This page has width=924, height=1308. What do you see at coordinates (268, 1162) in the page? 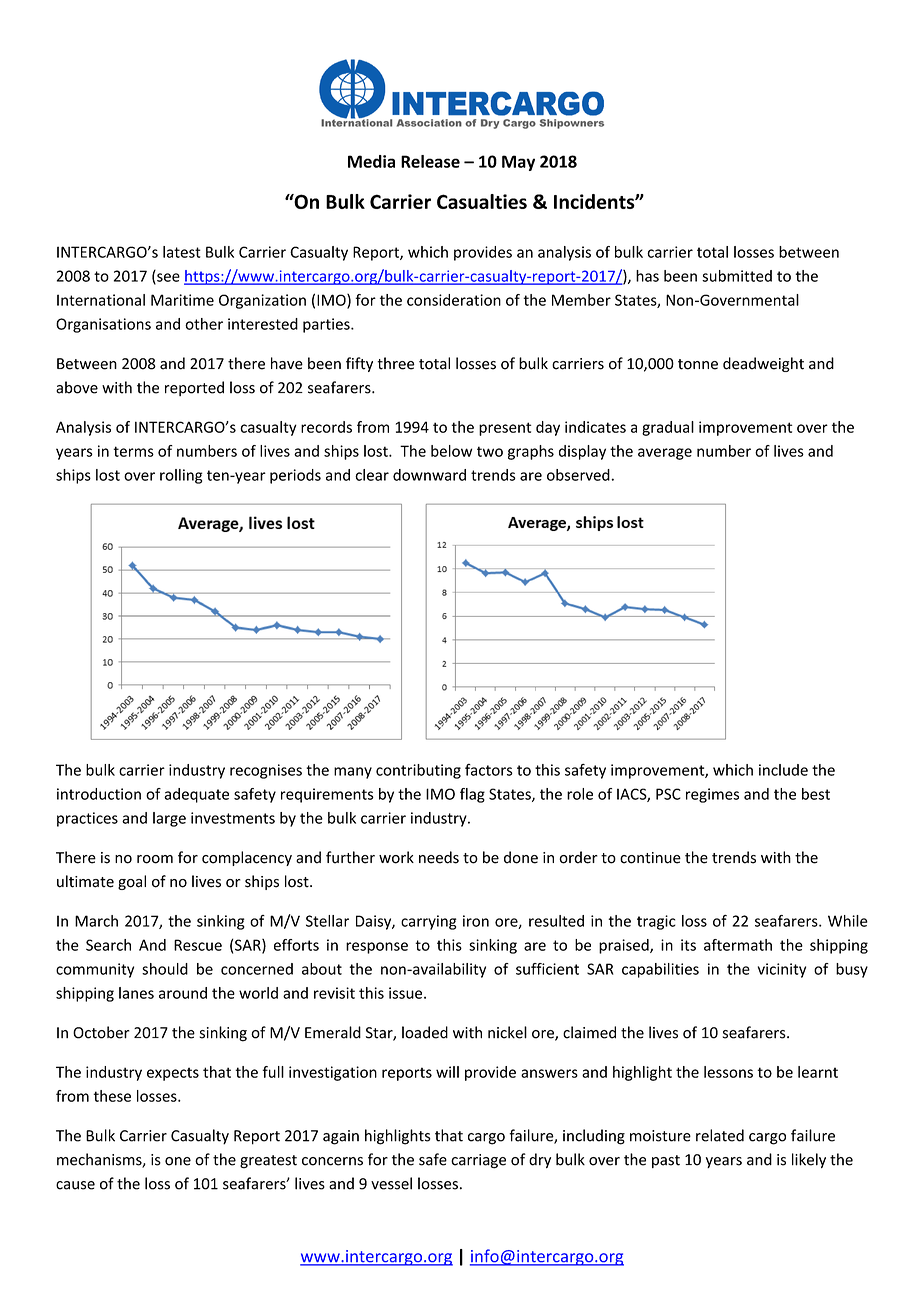
I see `greatest` at bounding box center [268, 1162].
